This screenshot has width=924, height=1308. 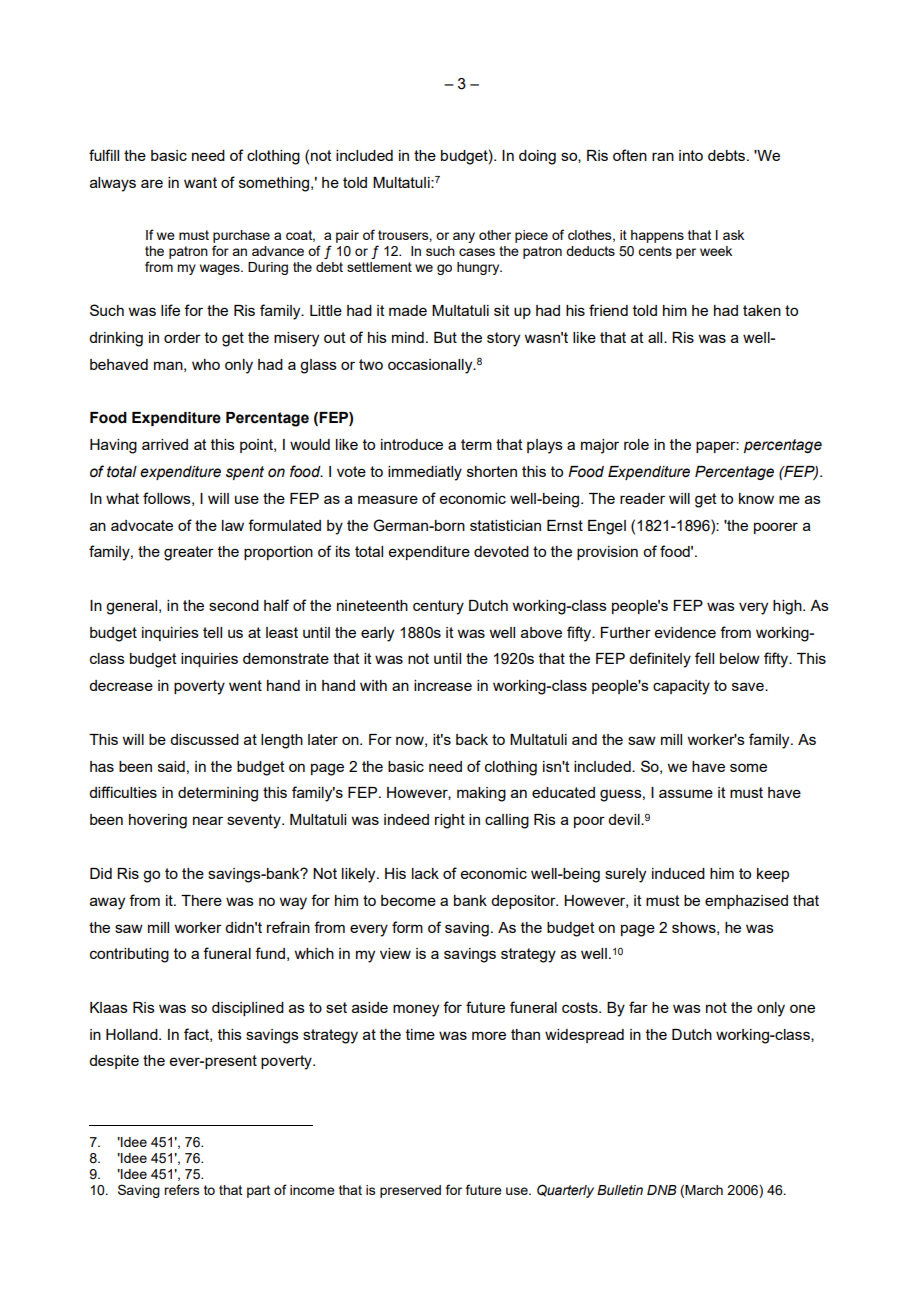 I want to click on any, so click(x=464, y=237).
